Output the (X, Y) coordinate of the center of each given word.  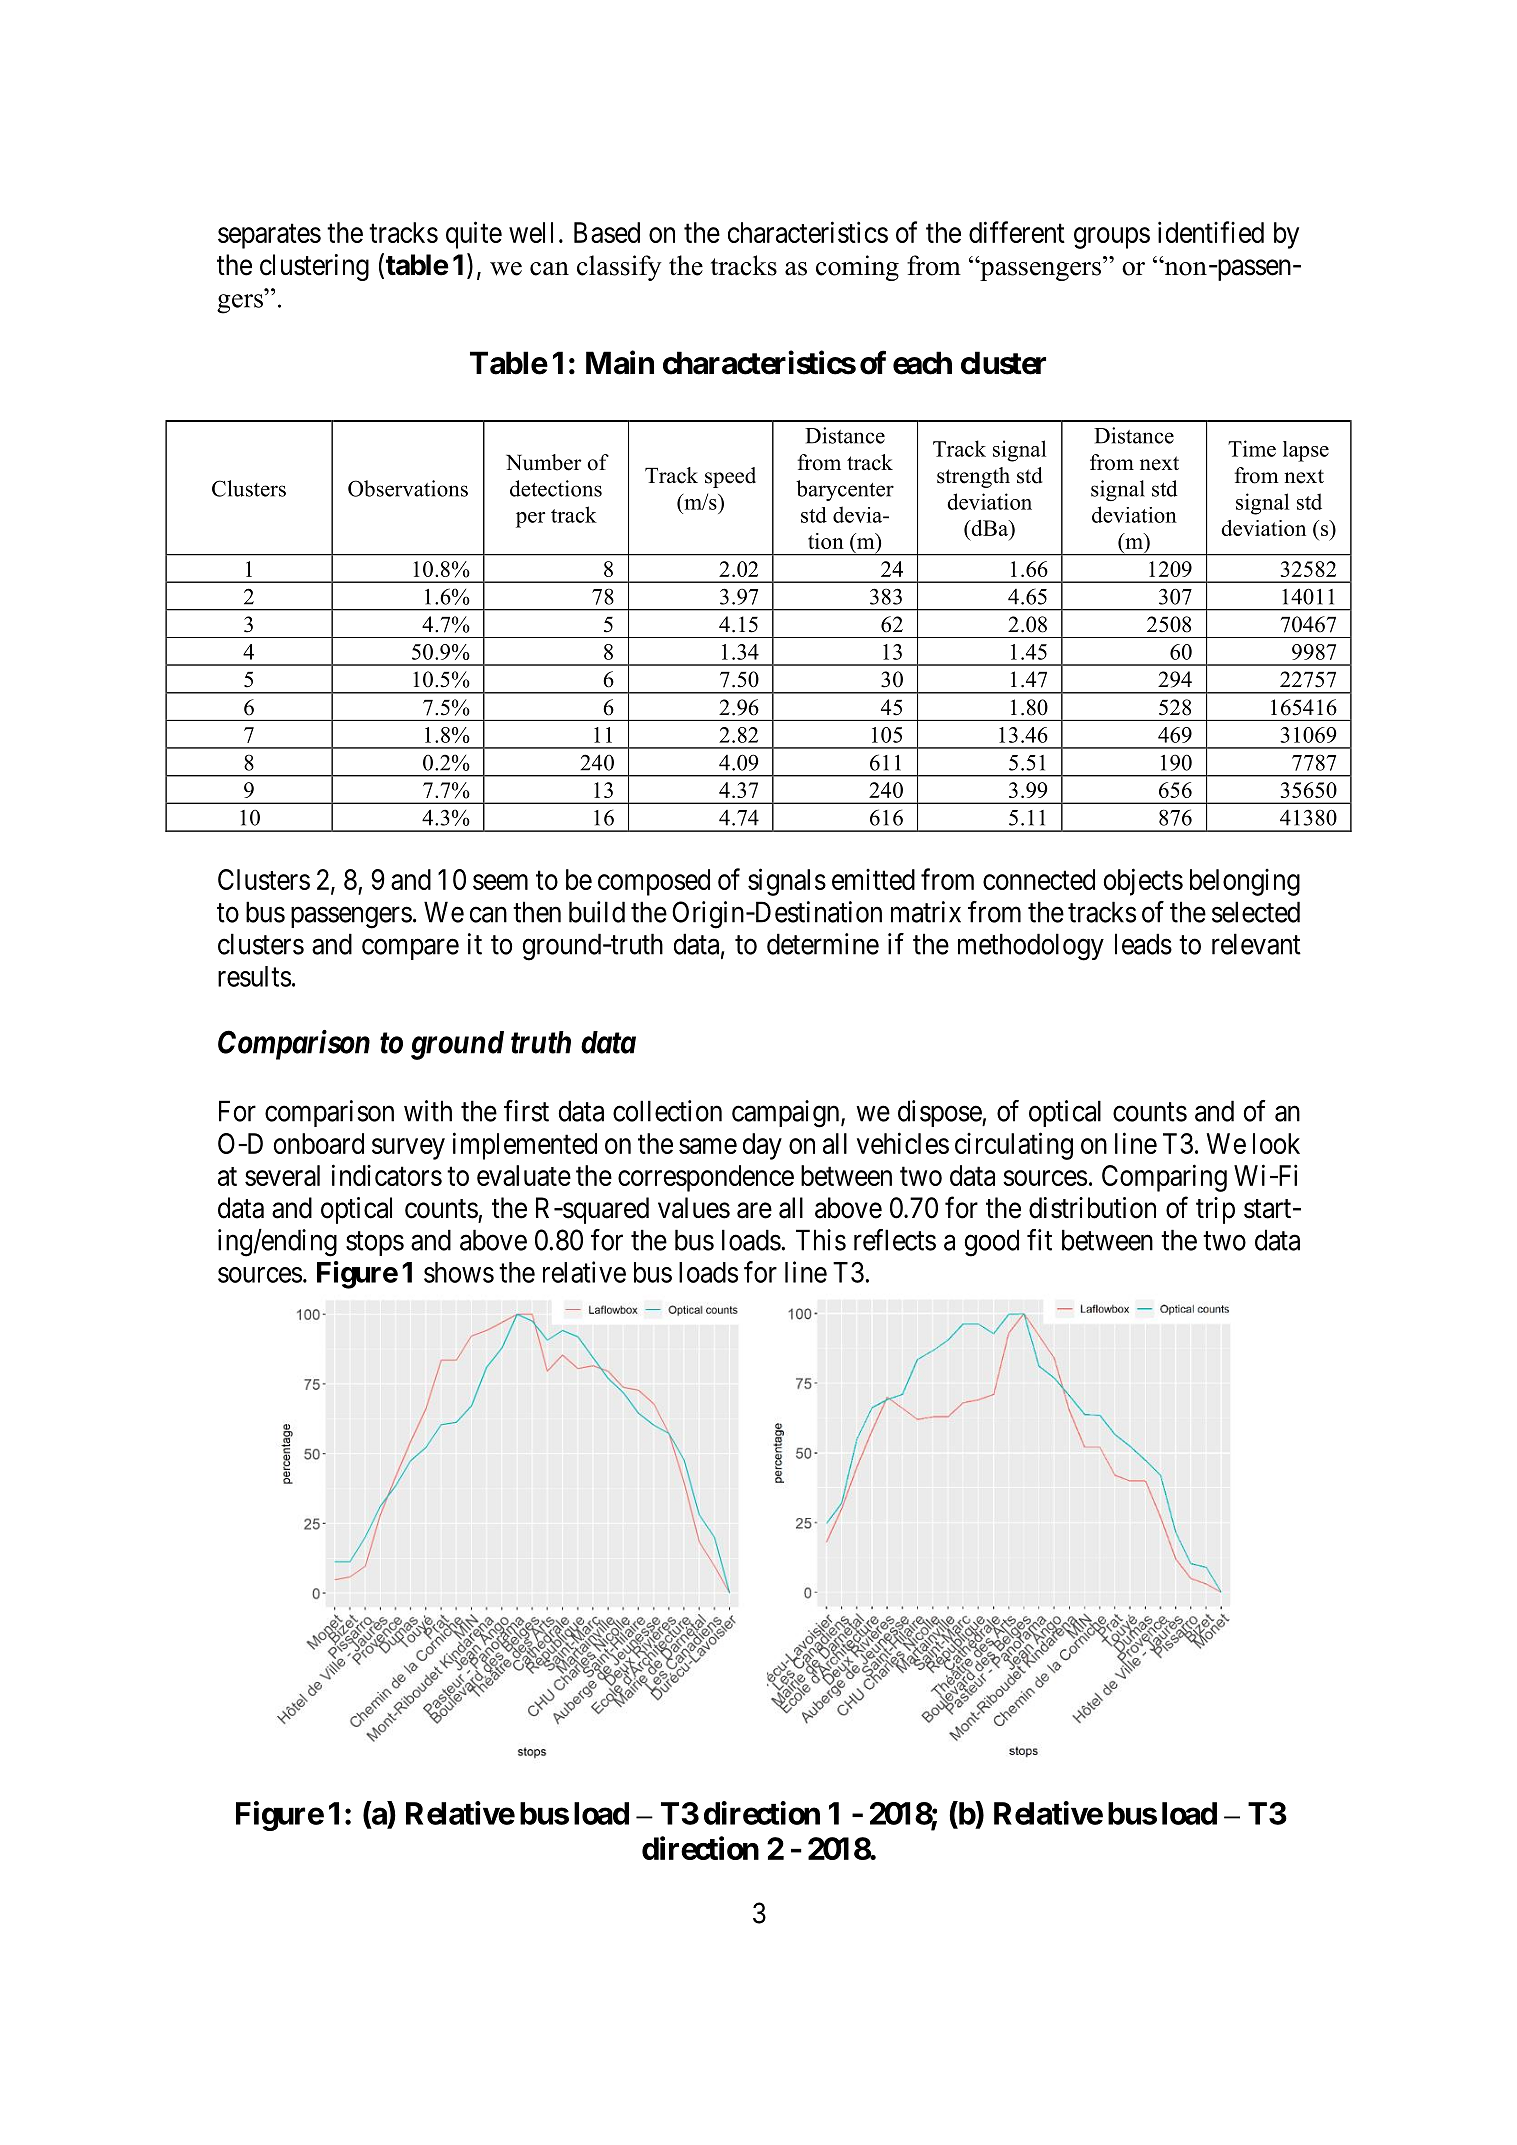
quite (474, 235)
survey (408, 1149)
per (530, 520)
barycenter (845, 490)
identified (1211, 232)
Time (1252, 448)
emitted (873, 879)
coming (857, 268)
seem (500, 882)
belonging (1245, 882)
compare (410, 949)
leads (1143, 944)
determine (823, 944)
